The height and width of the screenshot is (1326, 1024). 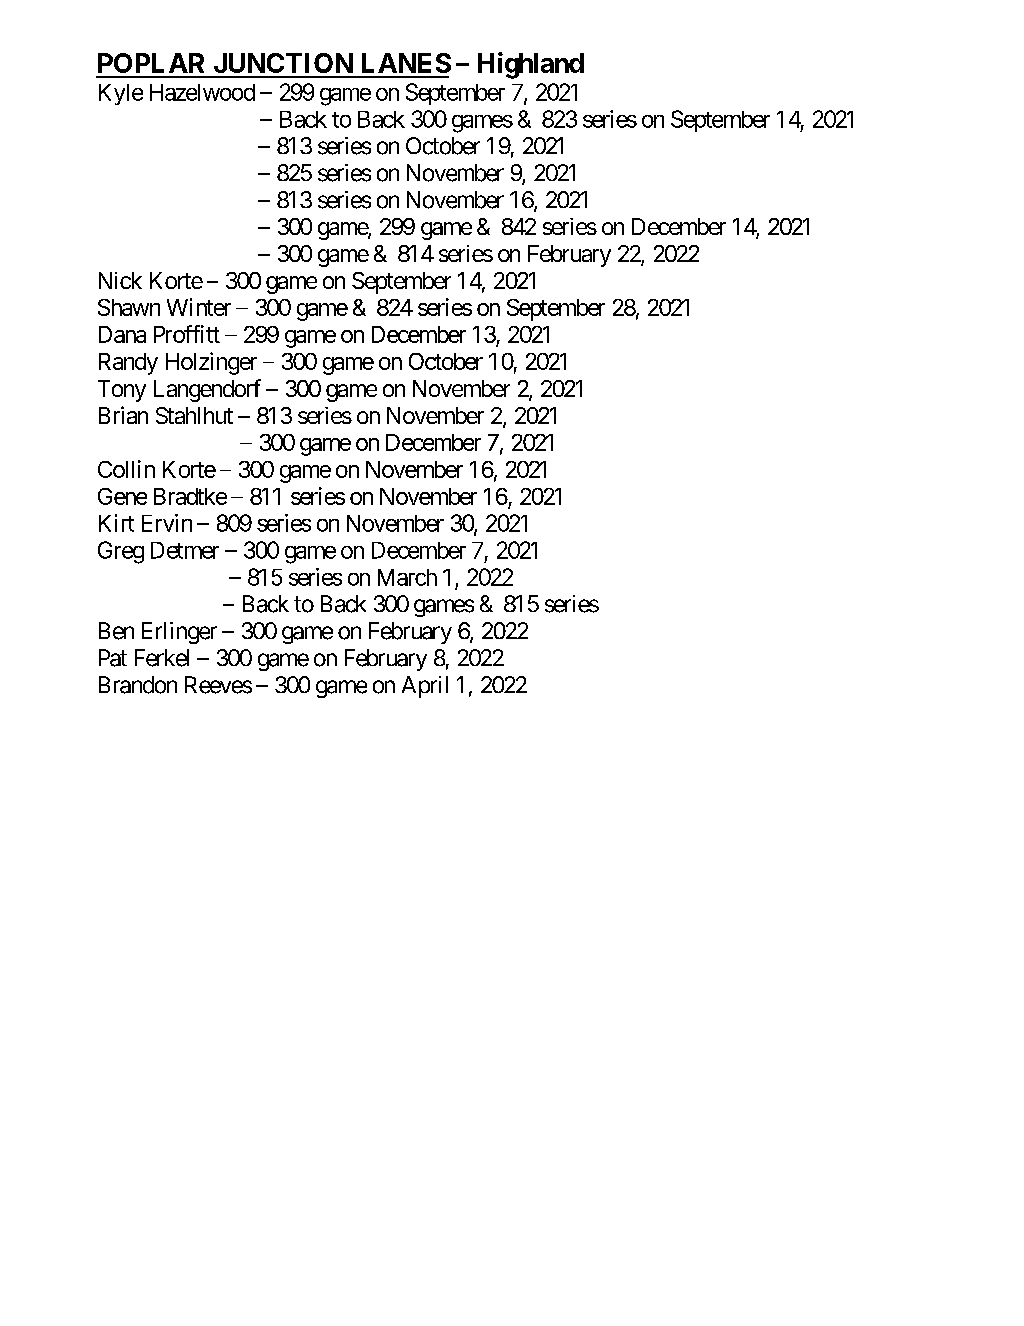 What do you see at coordinates (122, 334) in the screenshot?
I see `Dana` at bounding box center [122, 334].
